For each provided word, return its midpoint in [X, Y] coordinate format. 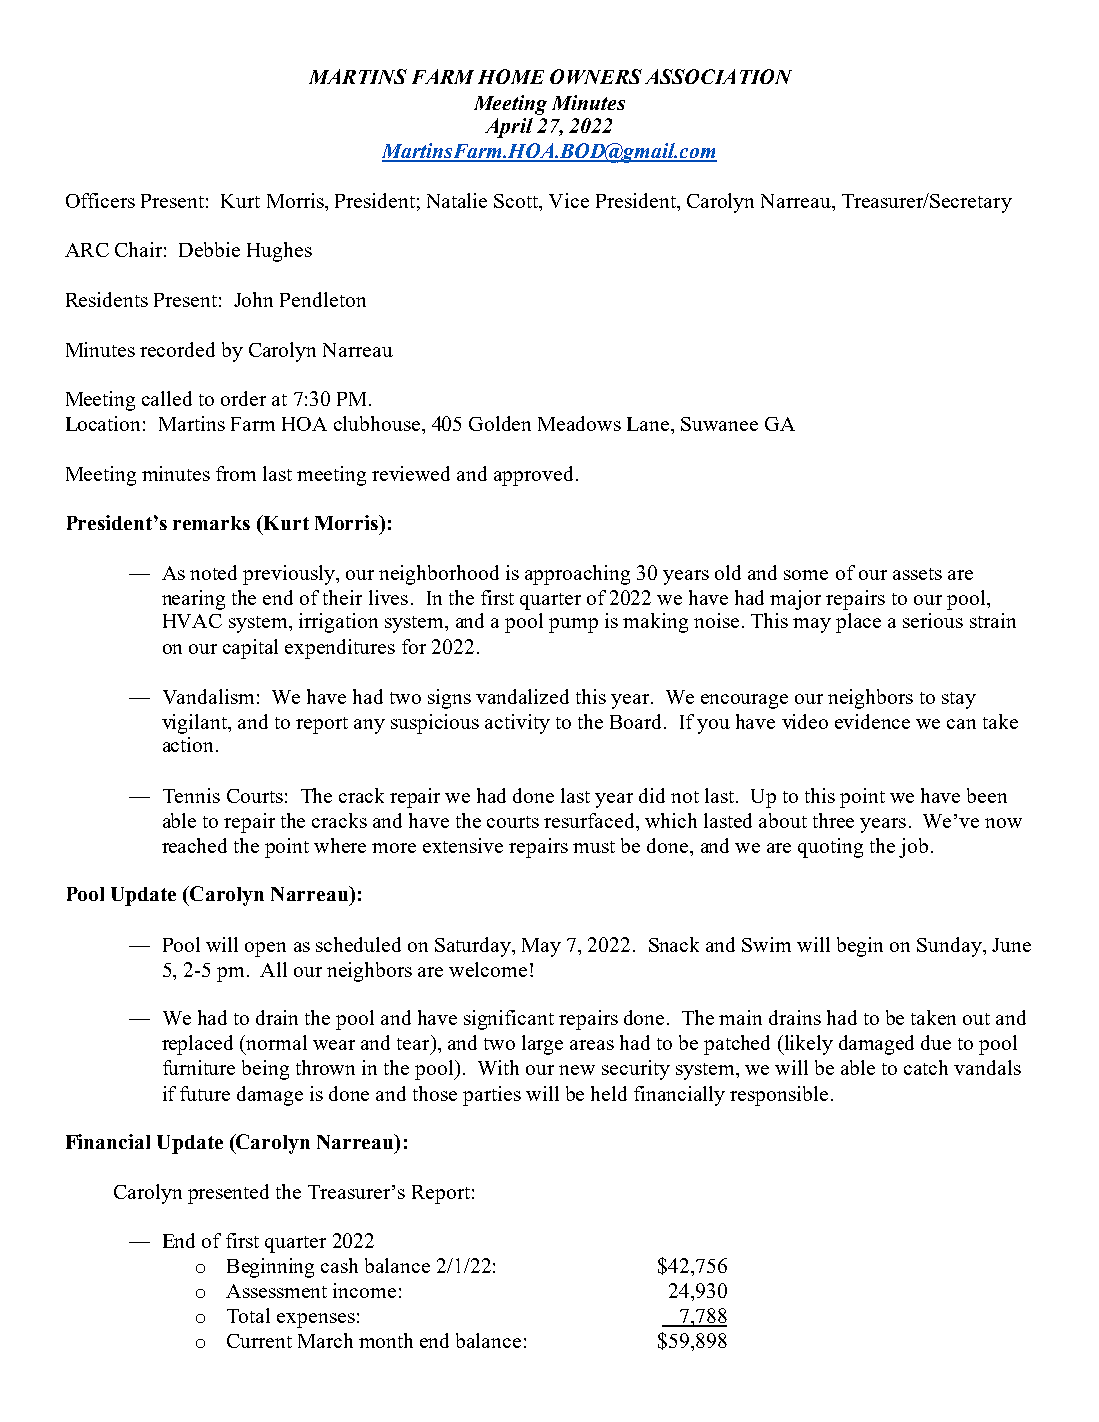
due [936, 1042]
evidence [872, 721]
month [386, 1340]
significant [509, 1020]
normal [276, 1042]
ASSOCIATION [718, 76]
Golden [500, 423]
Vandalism [208, 696]
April [509, 128]
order [243, 398]
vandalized [522, 696]
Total [248, 1315]
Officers [100, 200]
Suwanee [719, 424]
